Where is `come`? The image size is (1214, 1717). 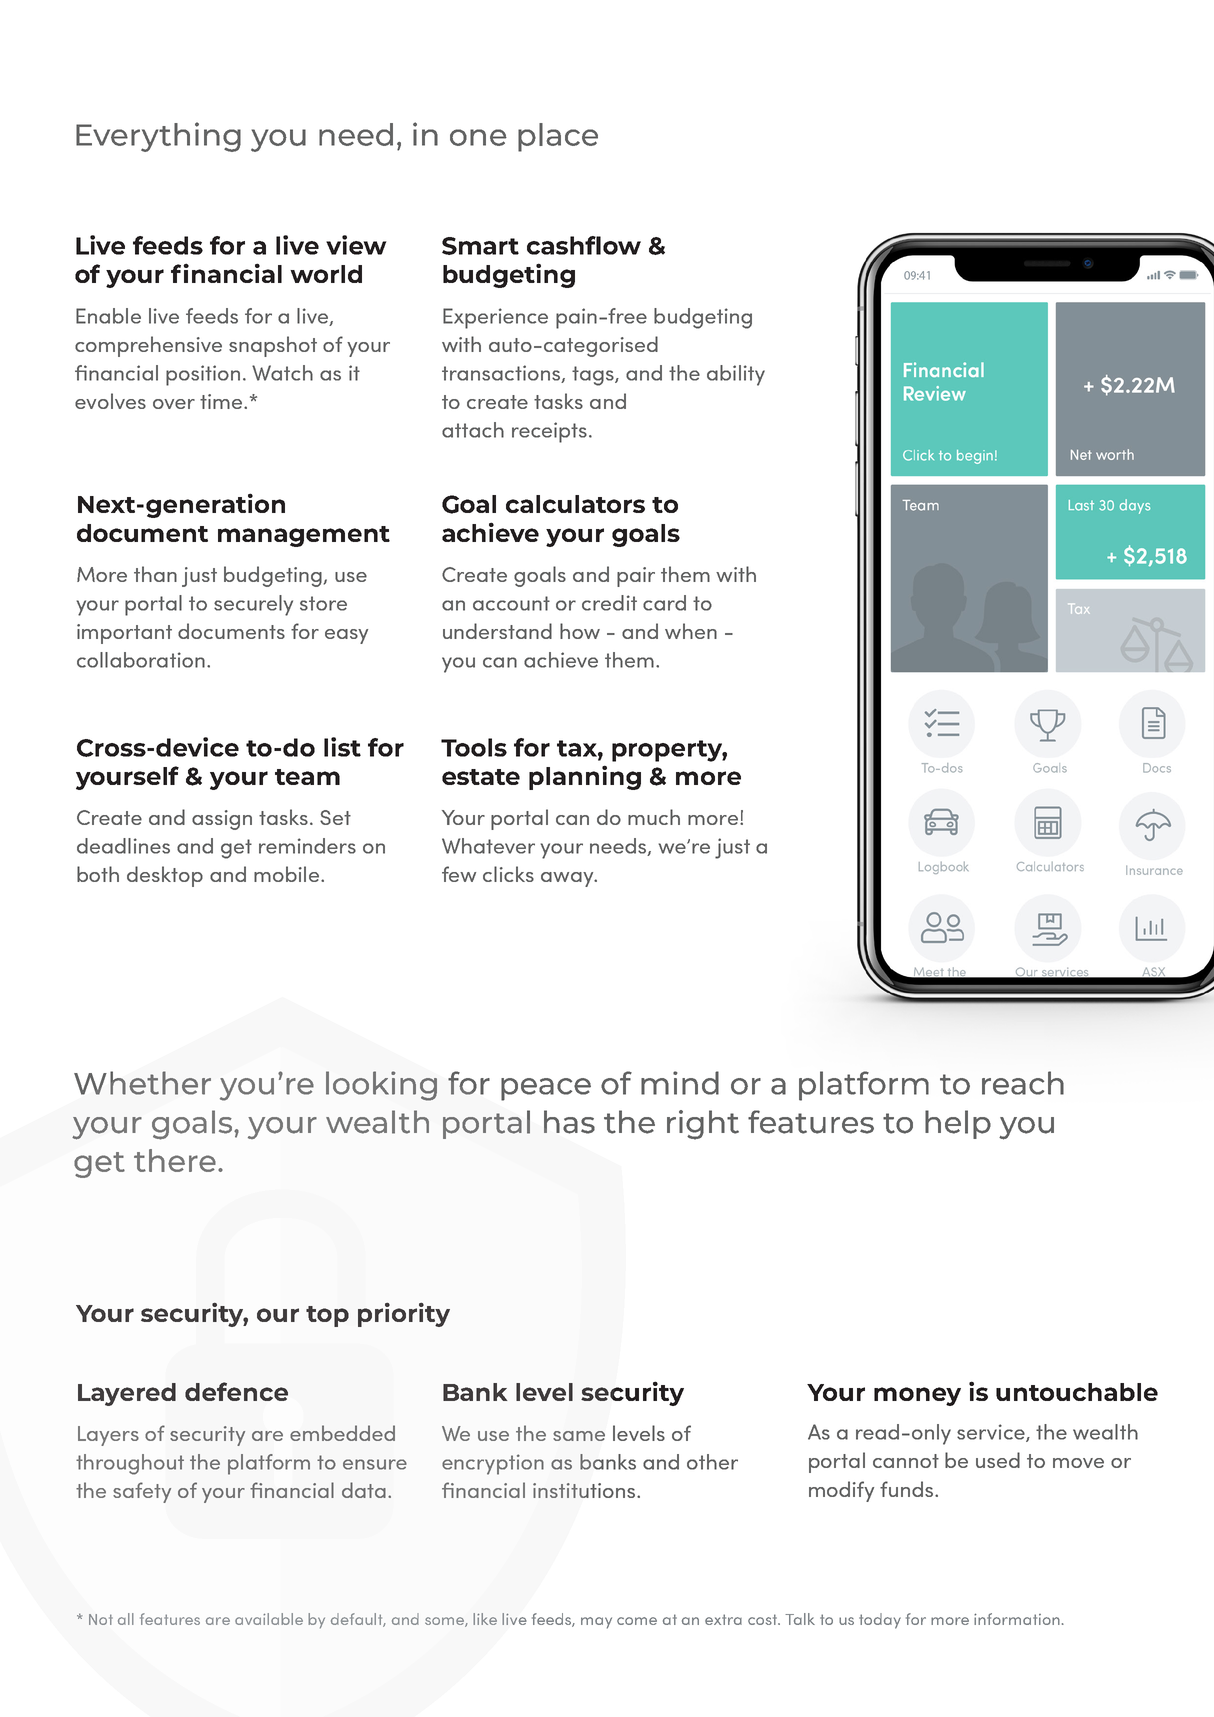
come is located at coordinates (637, 1621).
